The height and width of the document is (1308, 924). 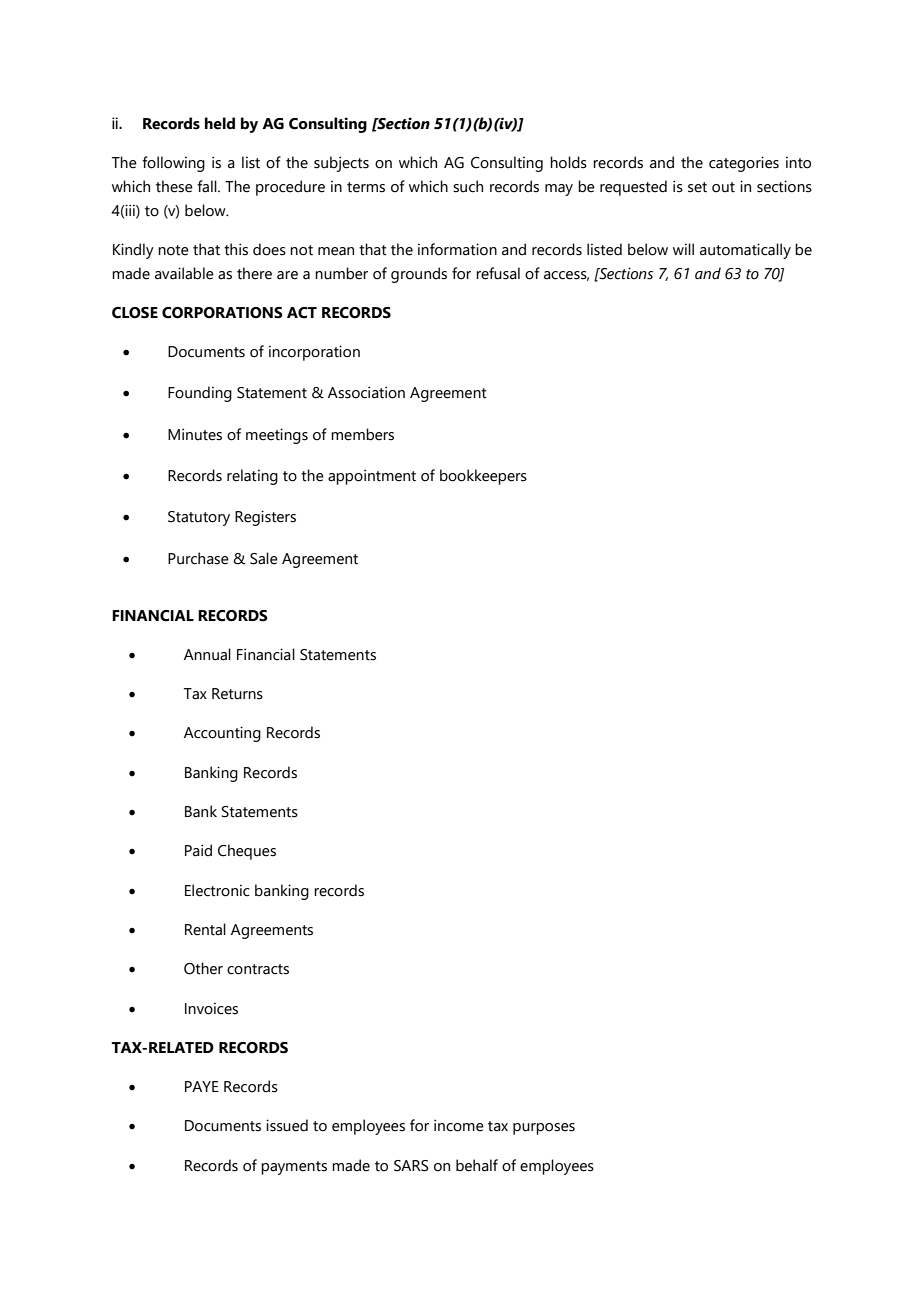 What do you see at coordinates (459, 1125) in the document?
I see `income` at bounding box center [459, 1125].
